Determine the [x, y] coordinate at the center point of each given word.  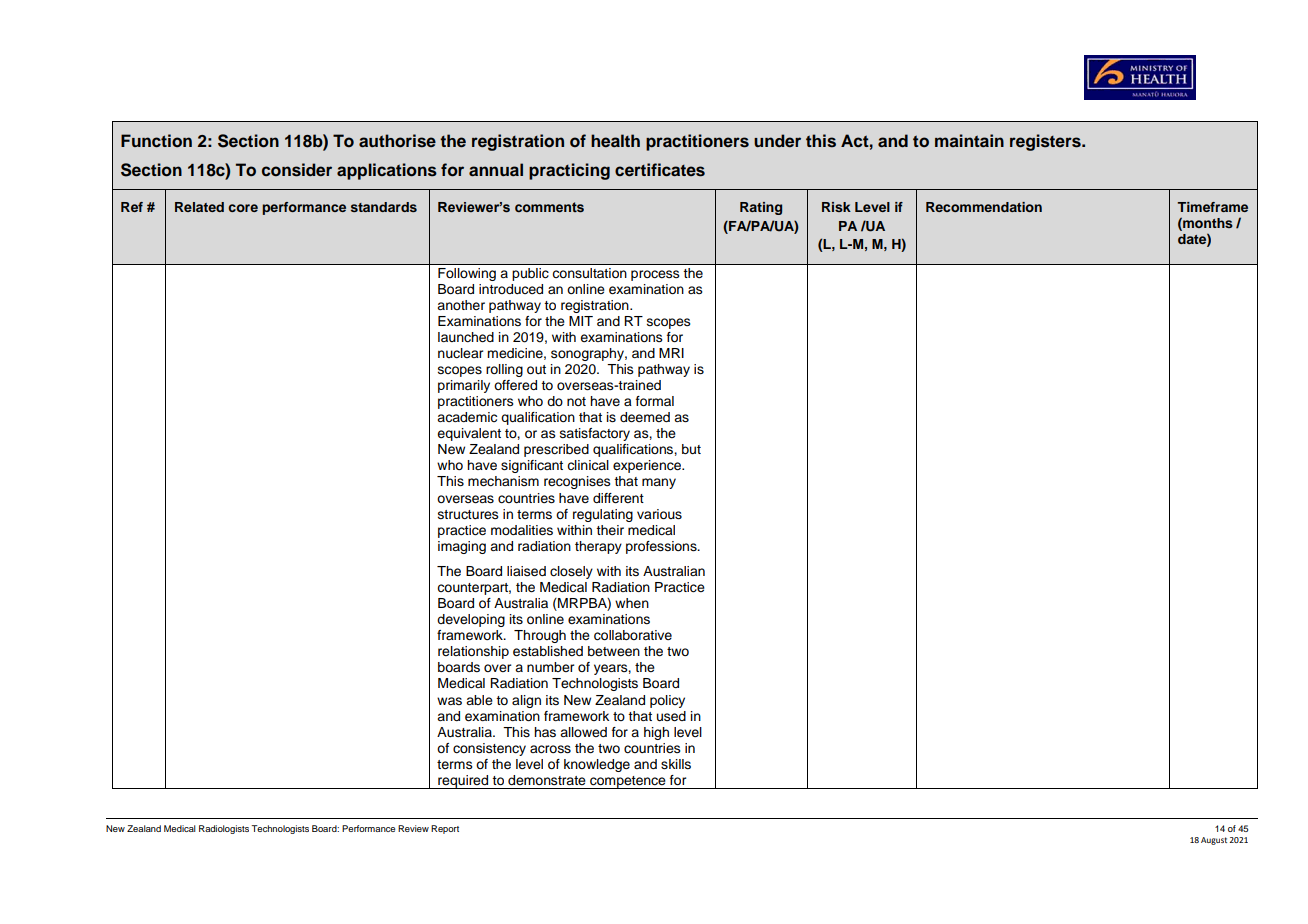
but [691, 449]
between [614, 651]
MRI [671, 353]
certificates [660, 170]
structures [468, 515]
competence [628, 782]
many [659, 483]
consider [297, 170]
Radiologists [224, 829]
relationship [473, 652]
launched [466, 337]
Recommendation [984, 207]
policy [667, 701]
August [1214, 841]
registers [1046, 142]
